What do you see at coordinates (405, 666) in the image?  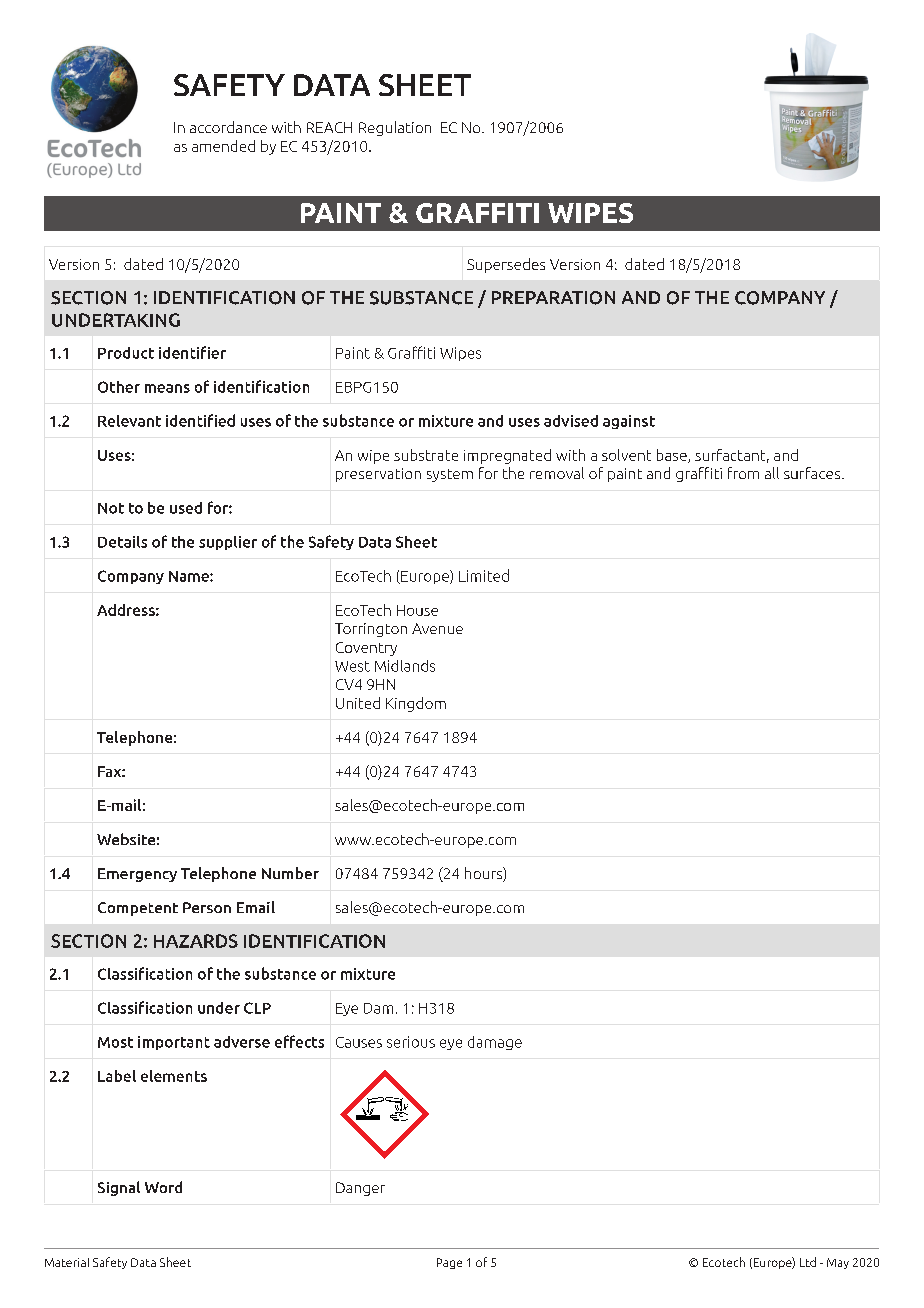 I see `Midlands` at bounding box center [405, 666].
